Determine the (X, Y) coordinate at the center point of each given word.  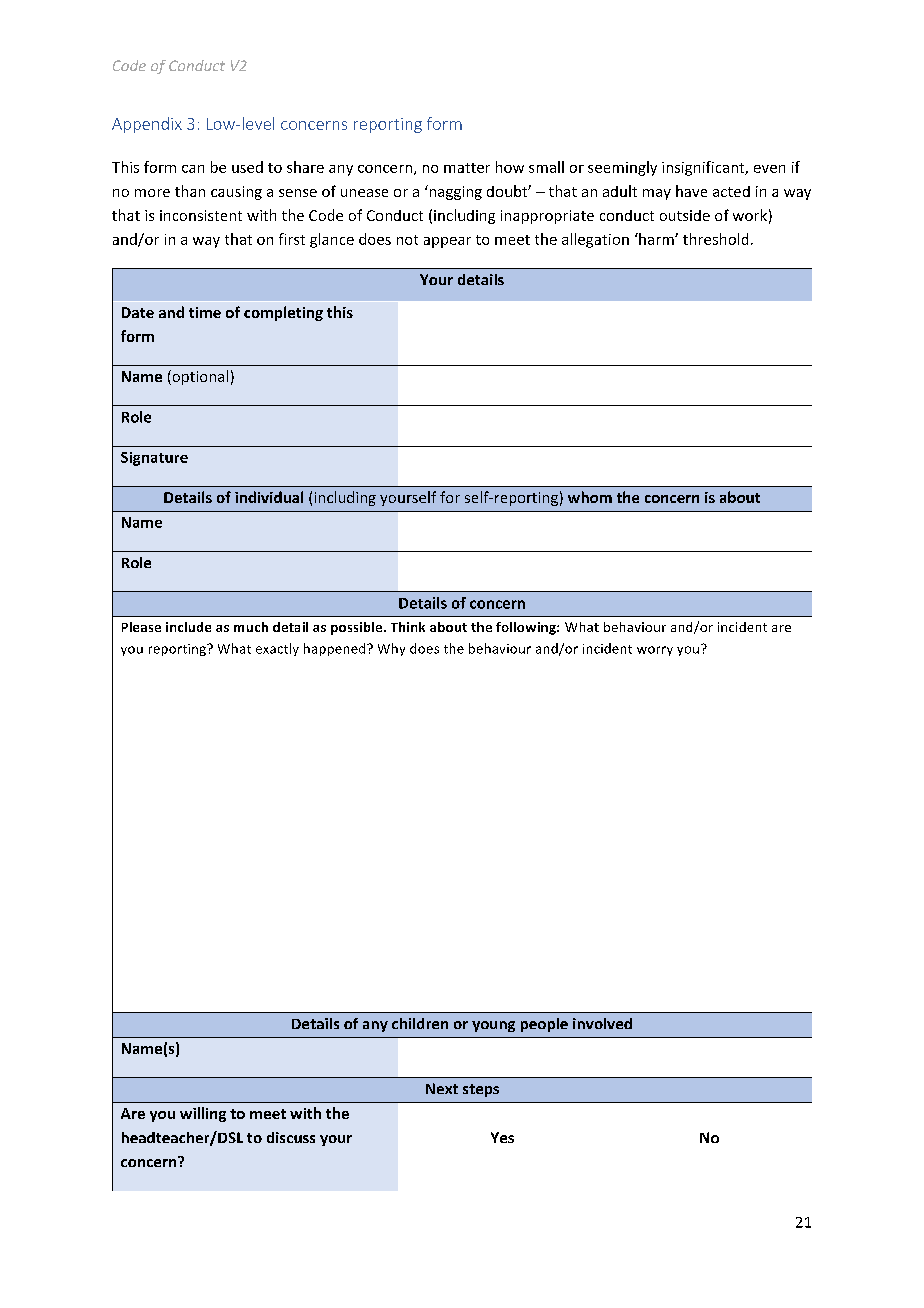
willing (203, 1114)
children (420, 1023)
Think (408, 627)
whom (590, 497)
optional (199, 377)
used (247, 167)
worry (655, 651)
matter (467, 168)
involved (602, 1023)
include (188, 627)
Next (442, 1088)
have (691, 191)
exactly (277, 649)
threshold (715, 239)
